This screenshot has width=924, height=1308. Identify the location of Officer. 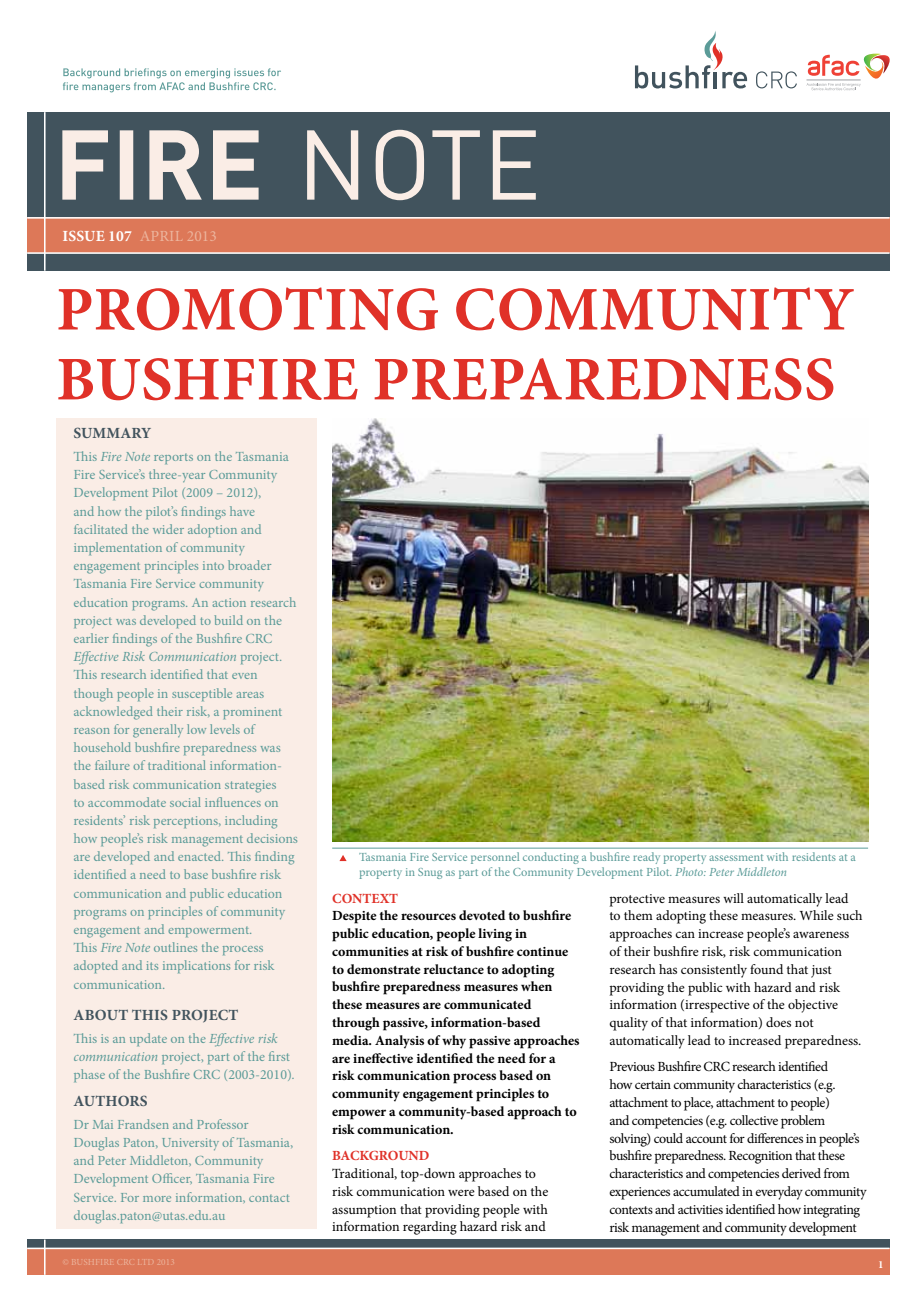
(172, 1178).
